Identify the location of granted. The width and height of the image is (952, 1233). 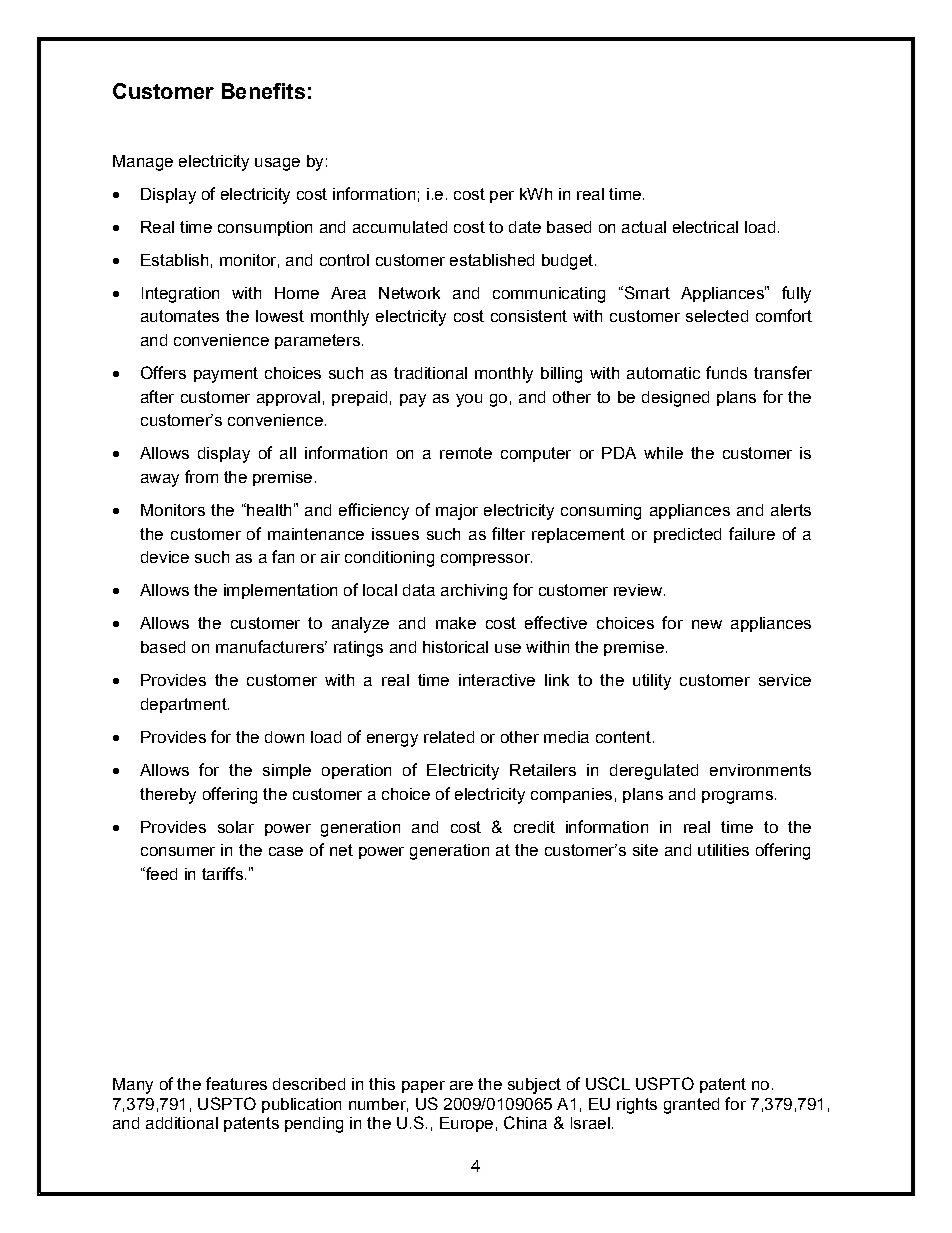
(691, 1106).
